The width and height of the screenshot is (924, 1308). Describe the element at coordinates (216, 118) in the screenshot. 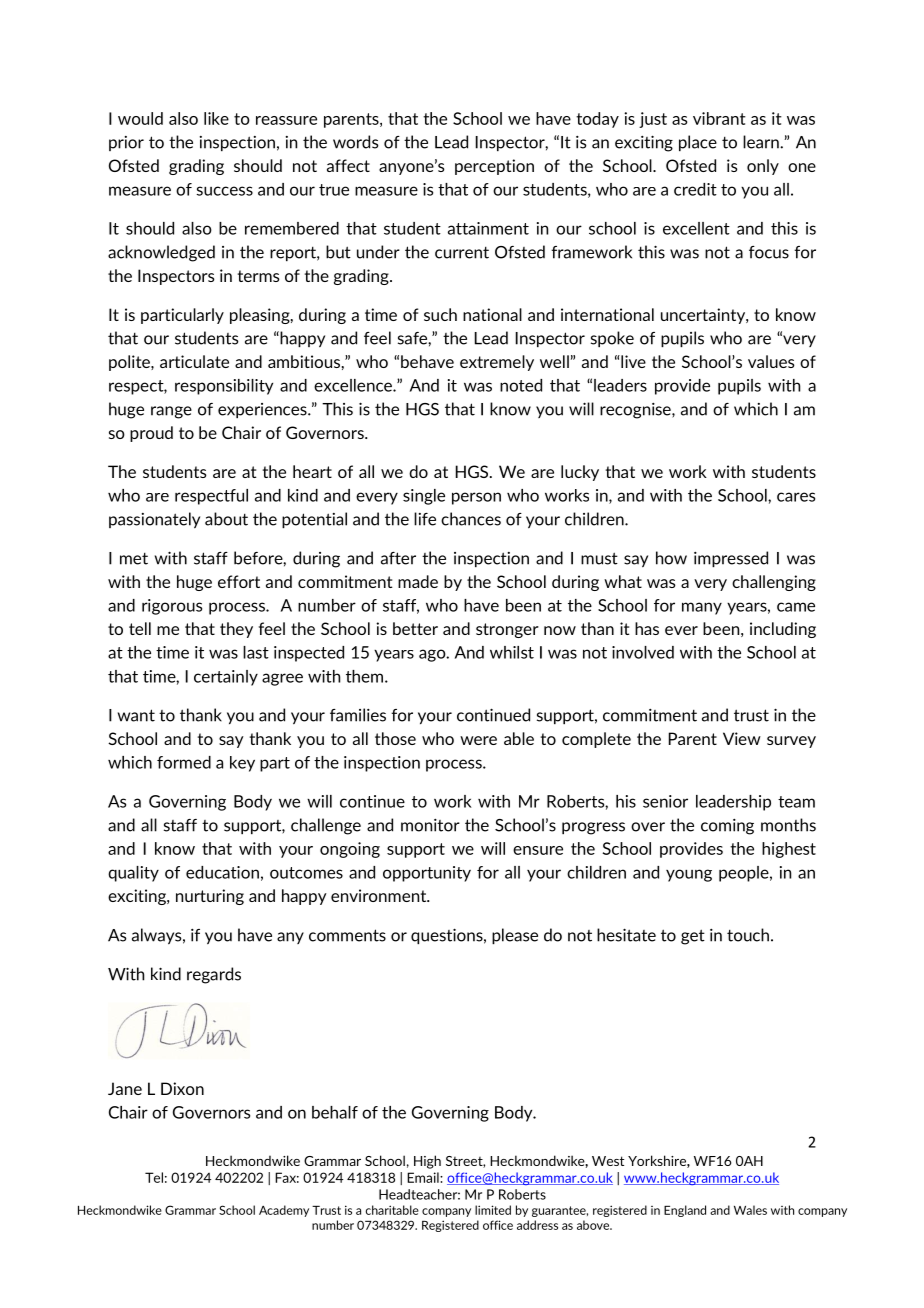

I see `like` at that location.
